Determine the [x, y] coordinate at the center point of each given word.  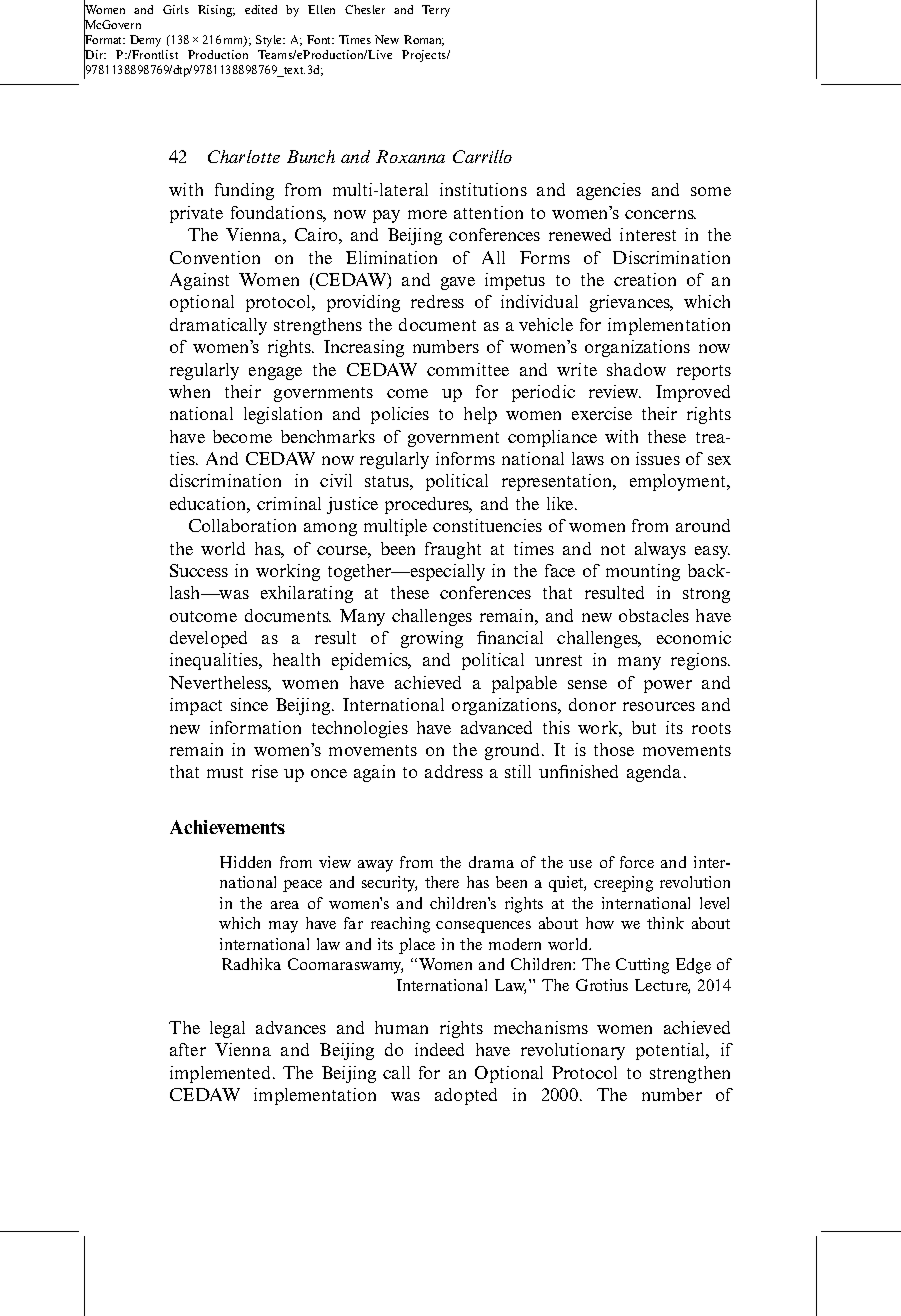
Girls [176, 9]
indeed [439, 1049]
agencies [609, 191]
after [188, 1049]
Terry [436, 11]
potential [672, 1051]
